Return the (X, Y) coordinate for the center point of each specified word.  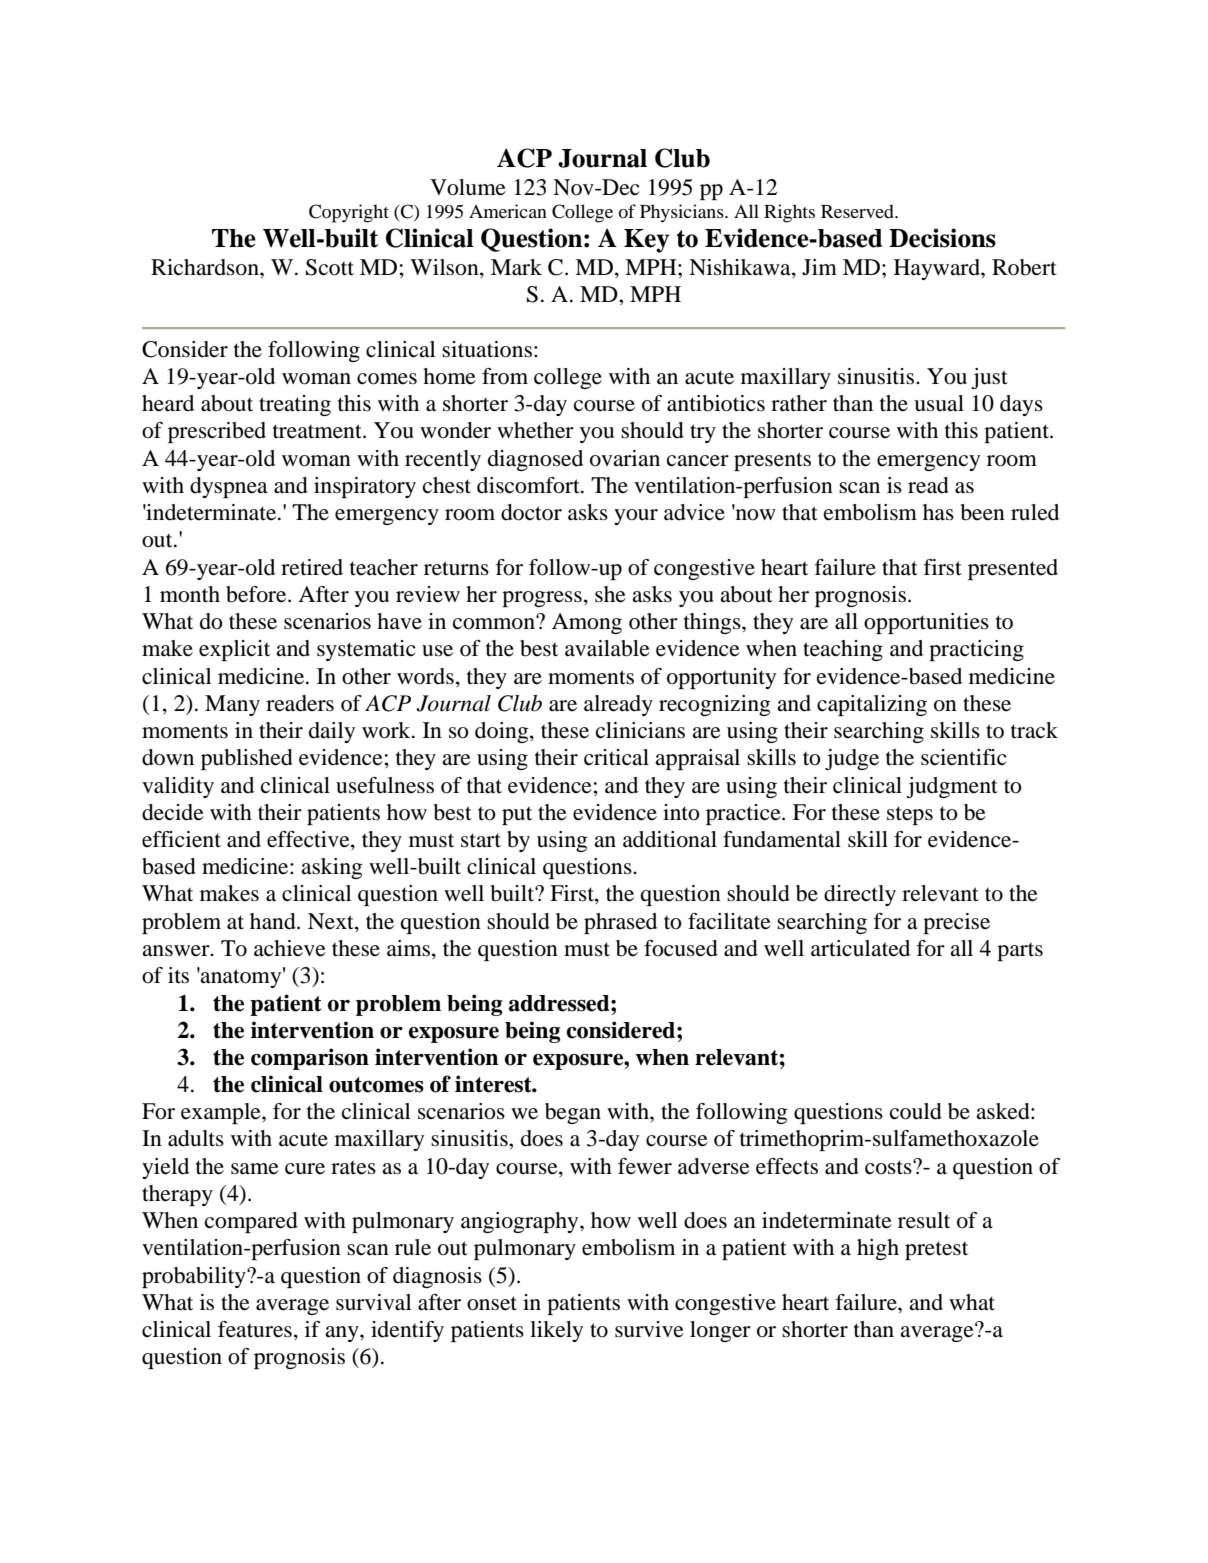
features (255, 1329)
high (878, 1249)
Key (646, 241)
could (916, 1111)
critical (616, 757)
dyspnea (229, 487)
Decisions (942, 238)
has (938, 512)
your (636, 517)
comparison (310, 1059)
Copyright (349, 213)
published (247, 759)
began (573, 1113)
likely (556, 1331)
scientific (963, 757)
